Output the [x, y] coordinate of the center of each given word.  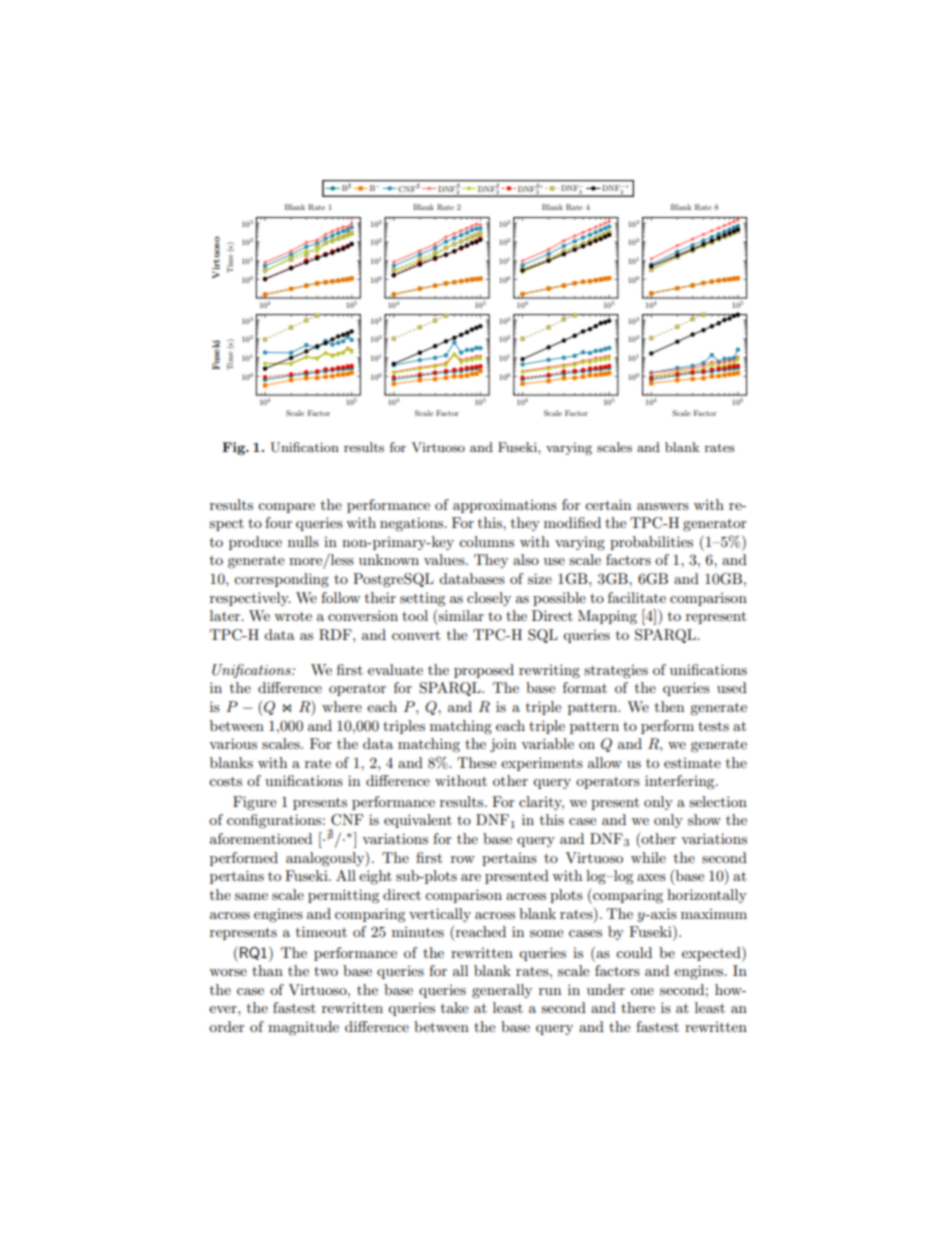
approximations [505, 506]
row [463, 859]
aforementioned [261, 838]
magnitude [303, 1028]
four [278, 522]
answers [663, 506]
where [342, 706]
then [669, 706]
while [648, 857]
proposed [484, 671]
